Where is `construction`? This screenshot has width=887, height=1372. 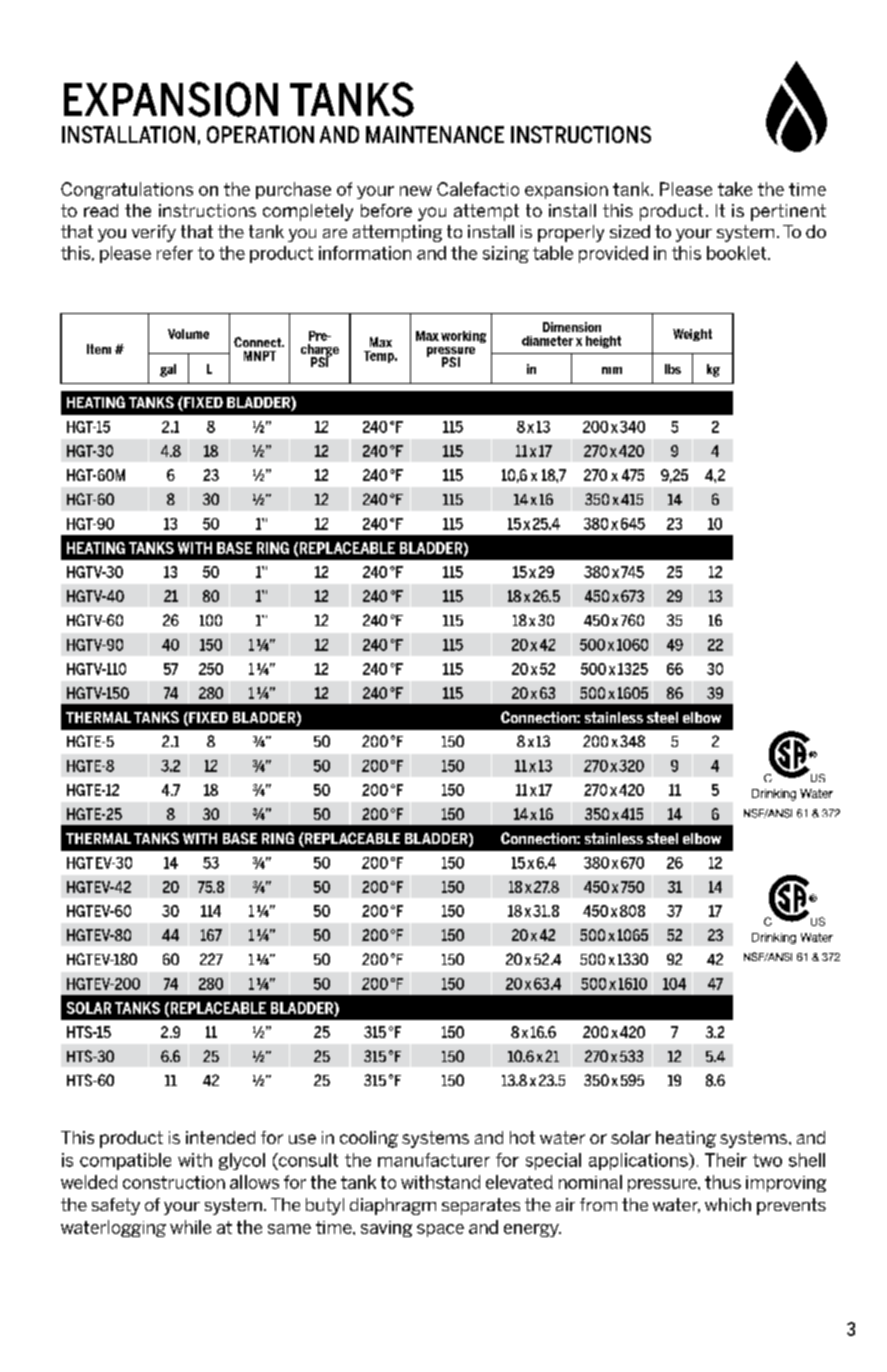
construction is located at coordinates (174, 1182).
